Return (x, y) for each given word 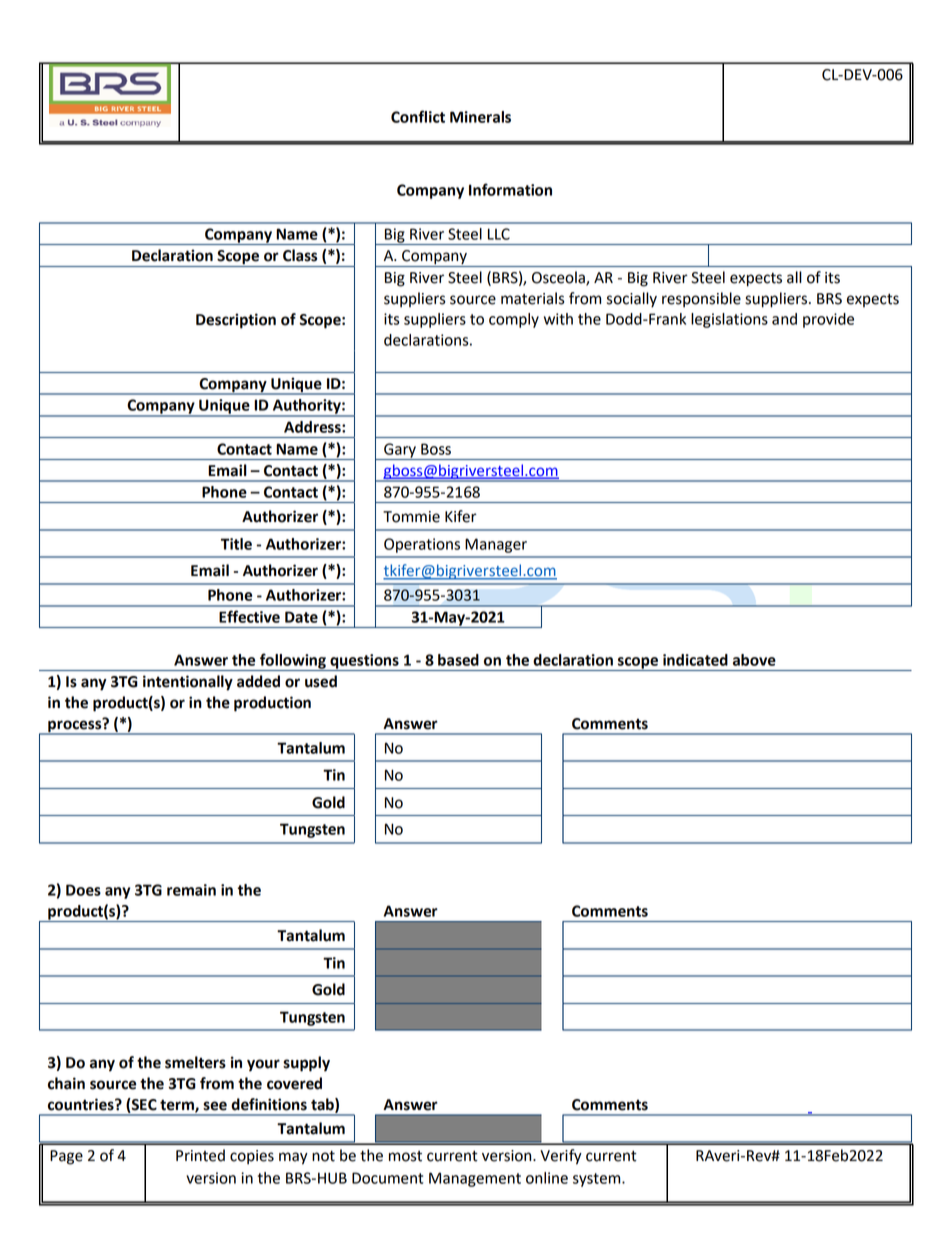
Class (300, 255)
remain (191, 890)
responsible (701, 300)
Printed (200, 1155)
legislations (729, 320)
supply (306, 1064)
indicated (695, 660)
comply (514, 320)
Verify (561, 1157)
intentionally (188, 683)
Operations (422, 545)
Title (236, 544)
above (754, 660)
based (458, 660)
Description (236, 321)
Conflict (418, 116)
